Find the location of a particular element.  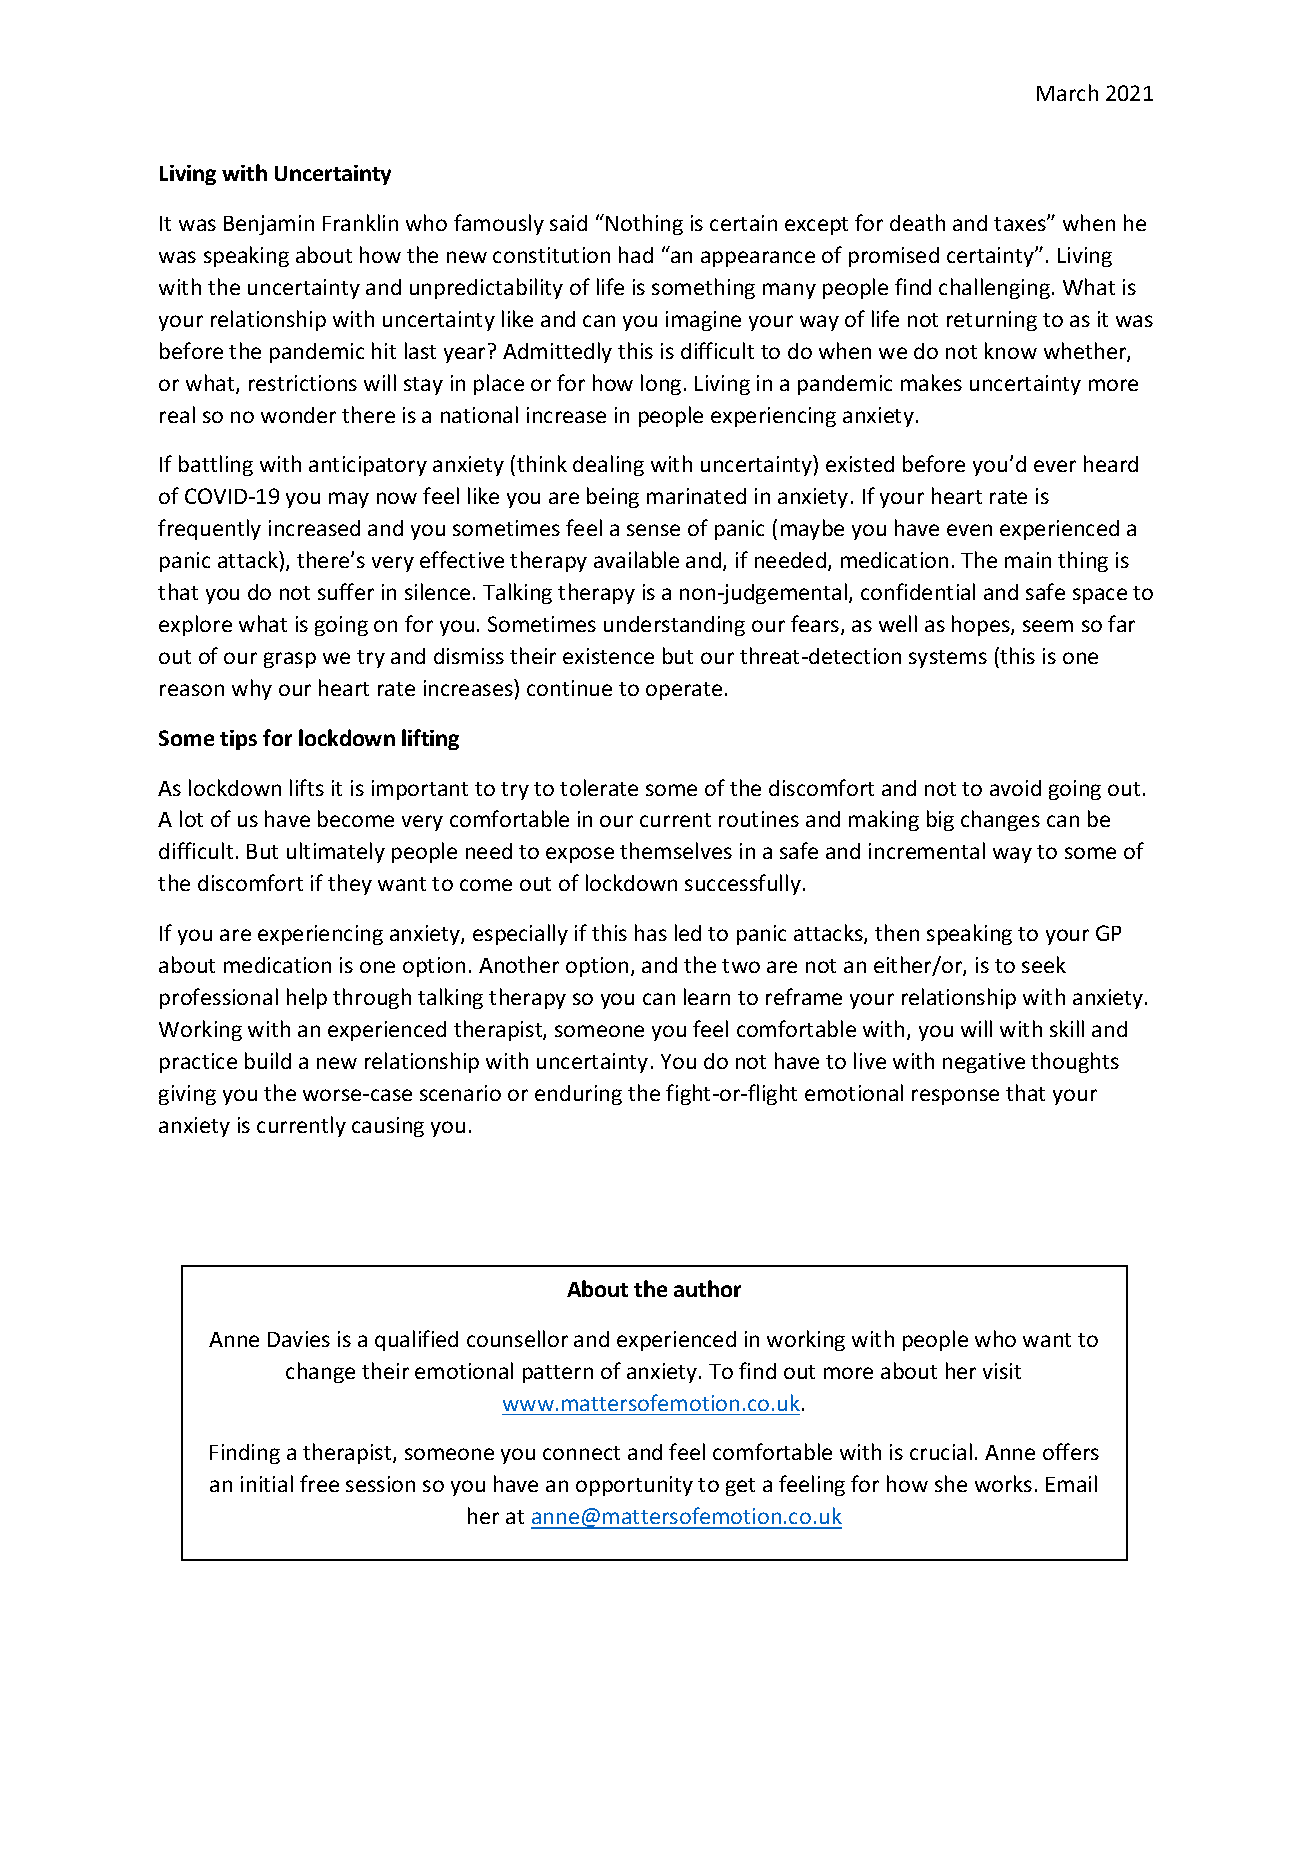

Benjamin is located at coordinates (269, 225).
